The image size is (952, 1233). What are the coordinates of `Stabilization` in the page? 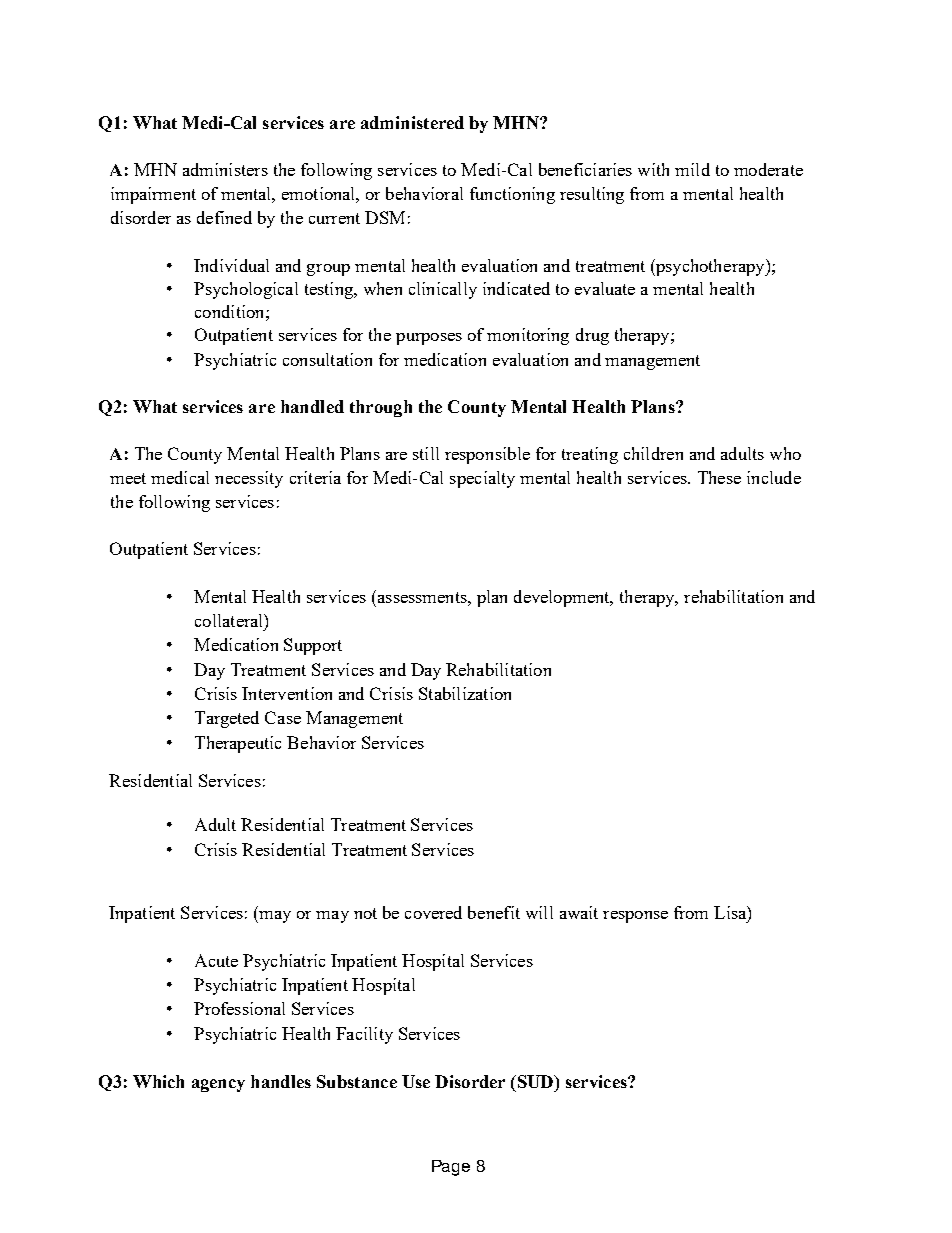 It's located at (465, 693).
